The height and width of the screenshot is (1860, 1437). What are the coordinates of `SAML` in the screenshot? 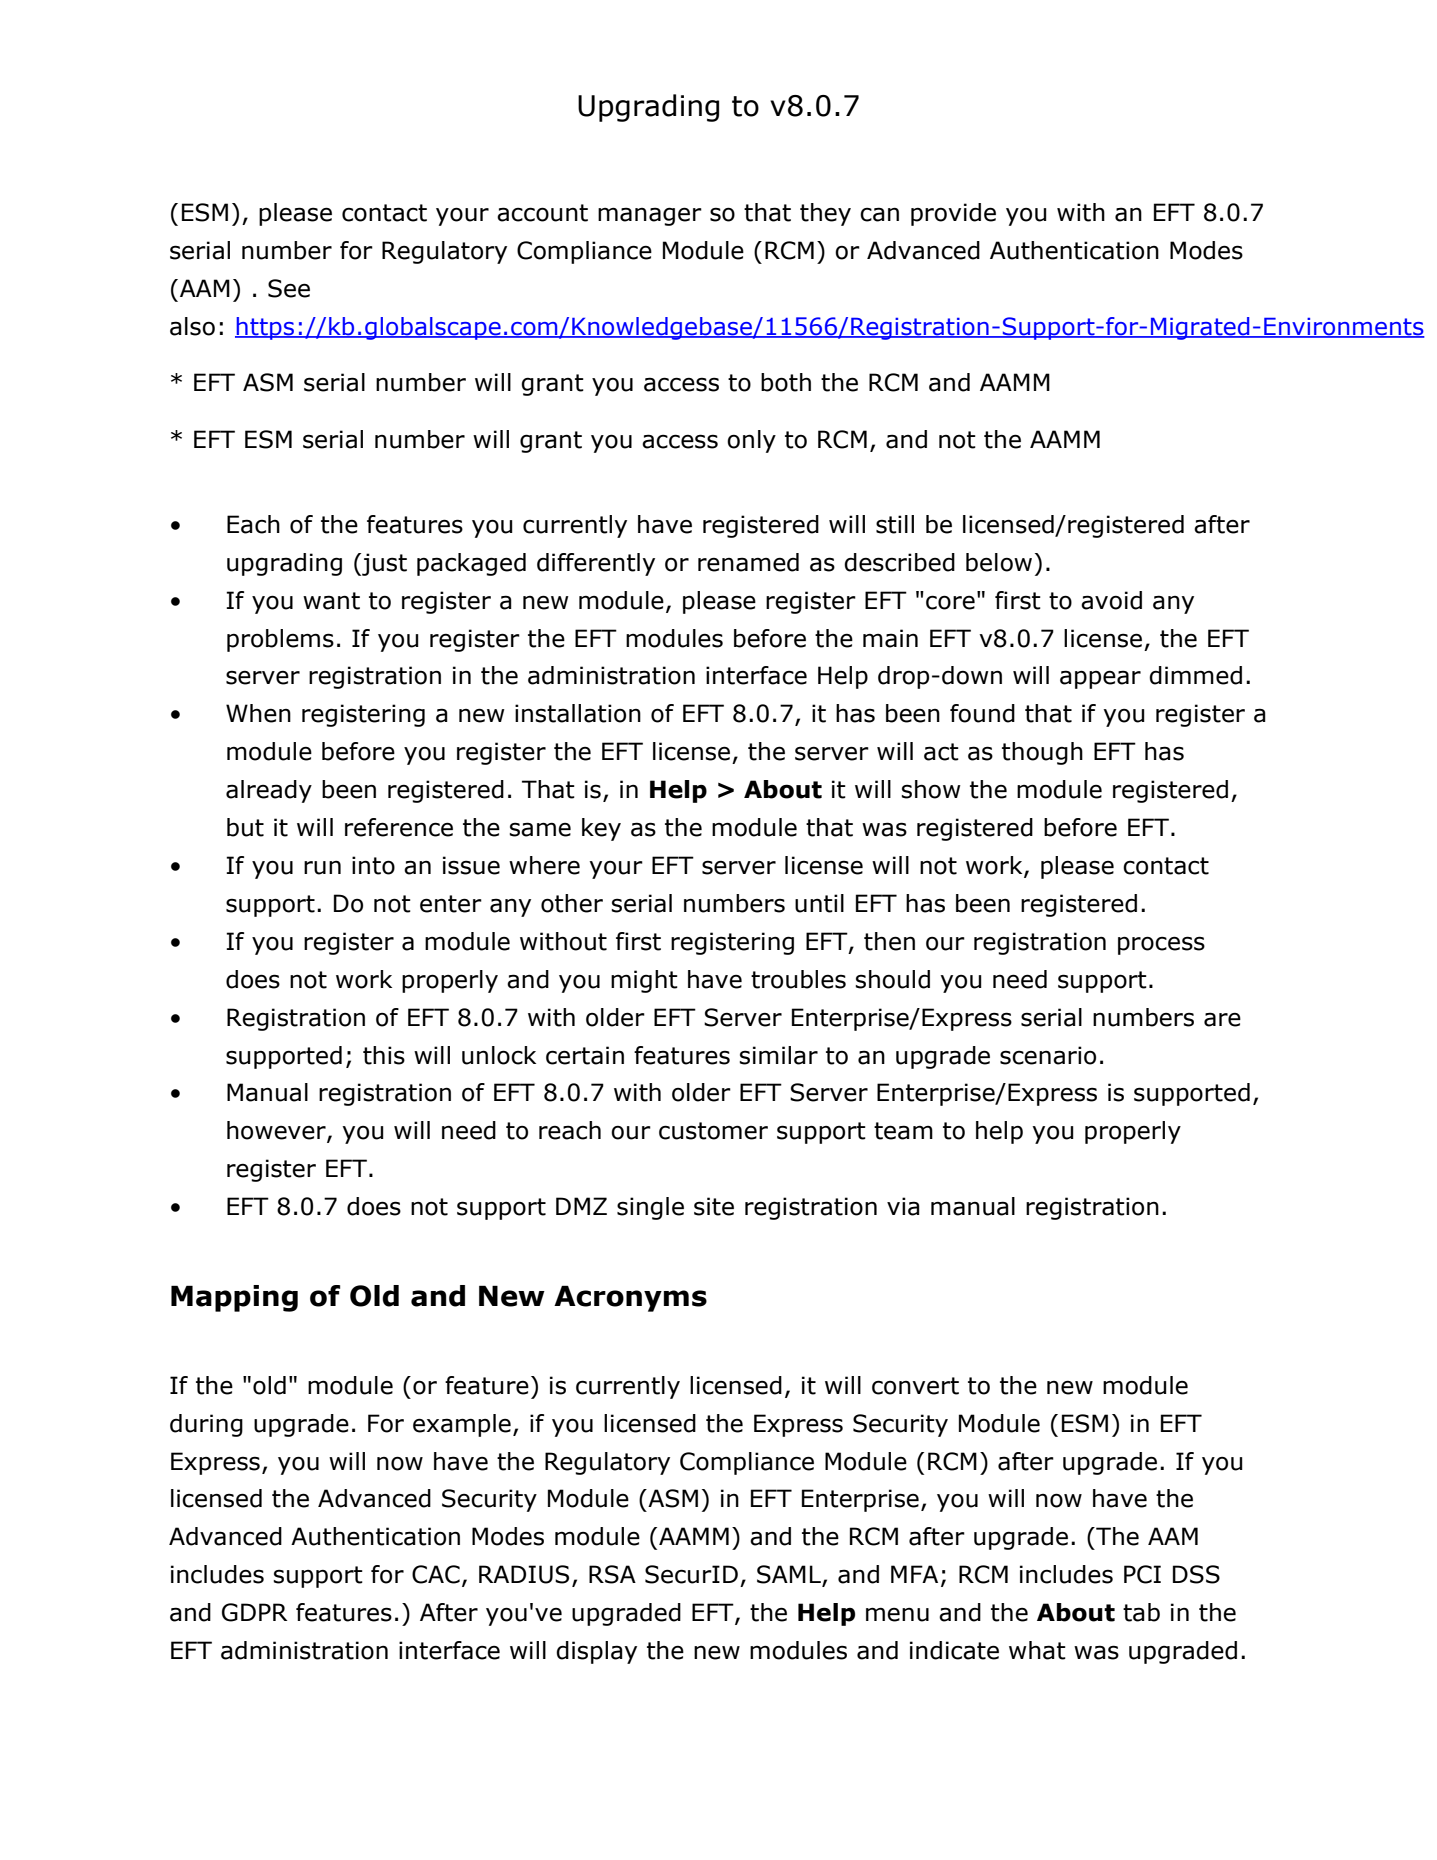 It's located at (790, 1575).
